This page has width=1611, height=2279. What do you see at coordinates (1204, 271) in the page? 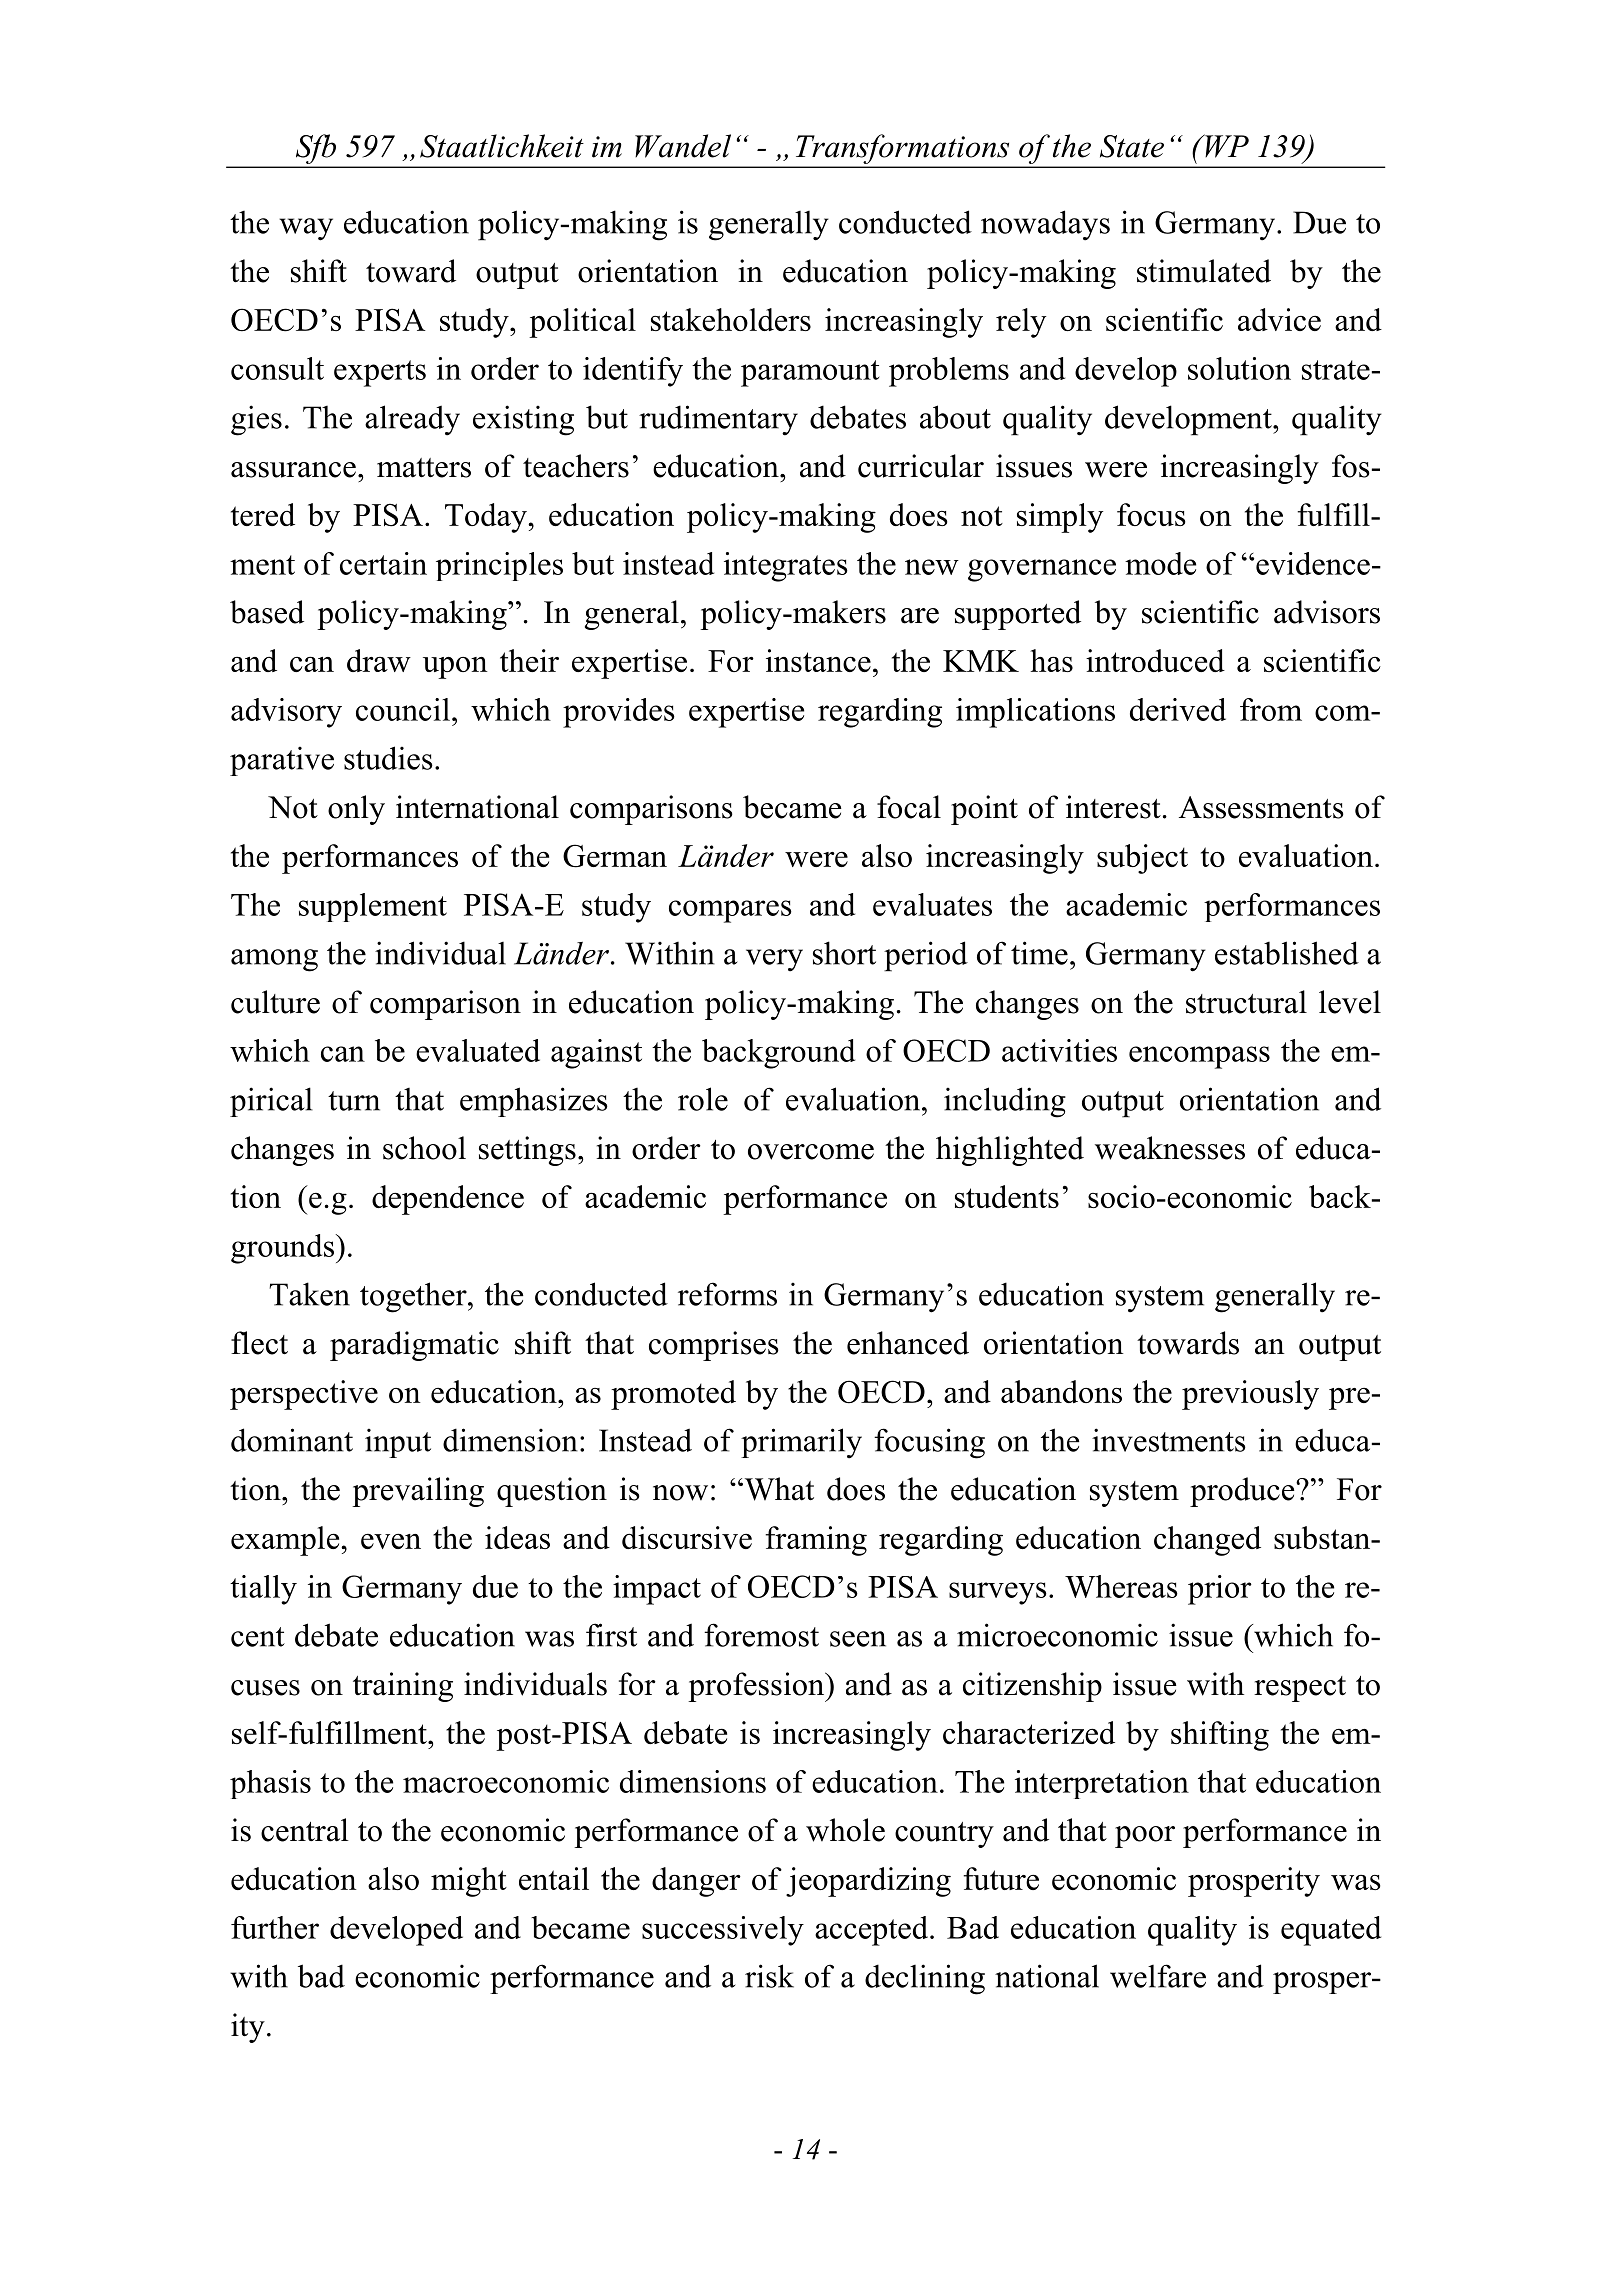
I see `stimulated` at bounding box center [1204, 271].
